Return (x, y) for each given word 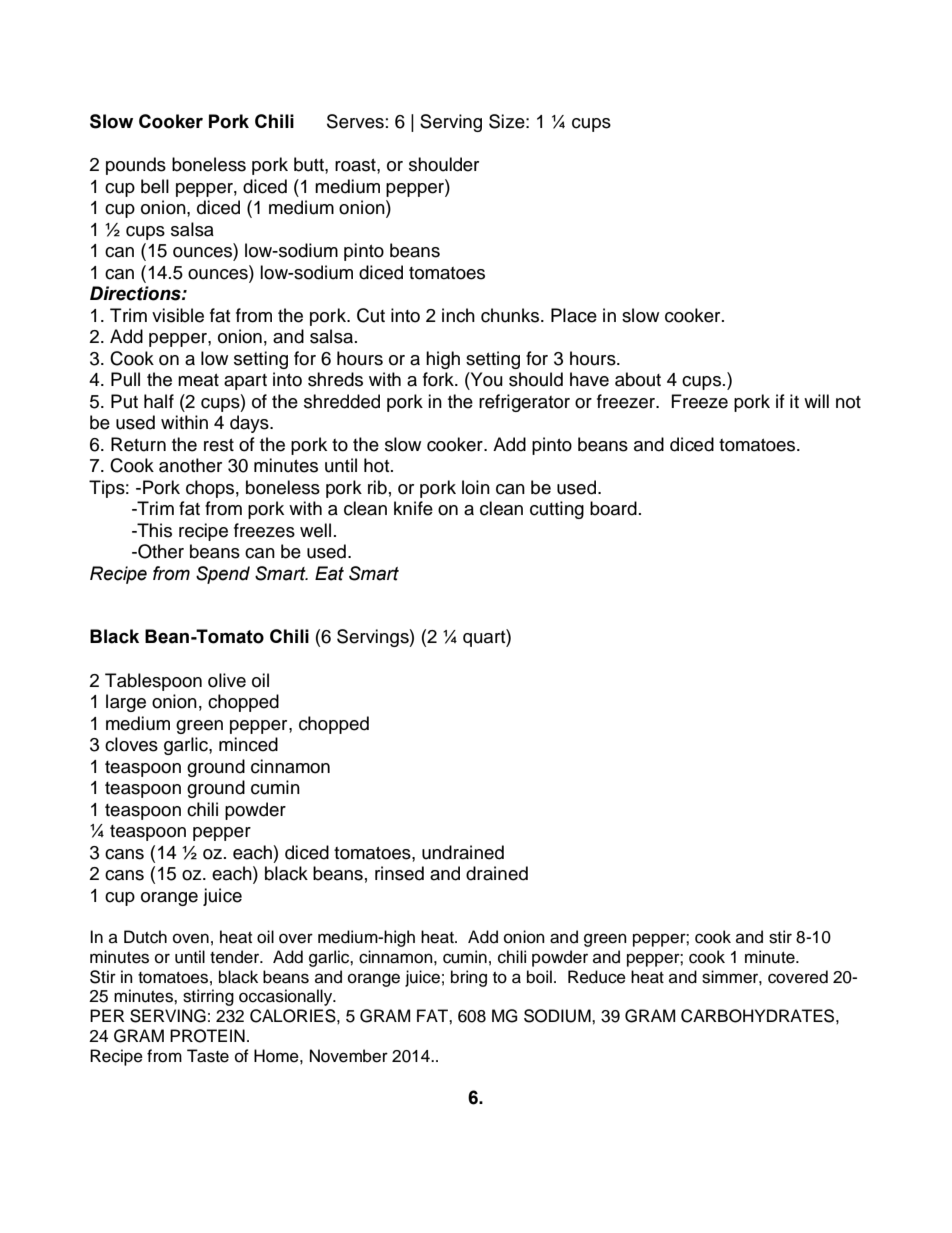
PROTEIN (207, 1036)
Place (574, 315)
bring (469, 978)
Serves (355, 121)
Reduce (597, 977)
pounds (136, 166)
